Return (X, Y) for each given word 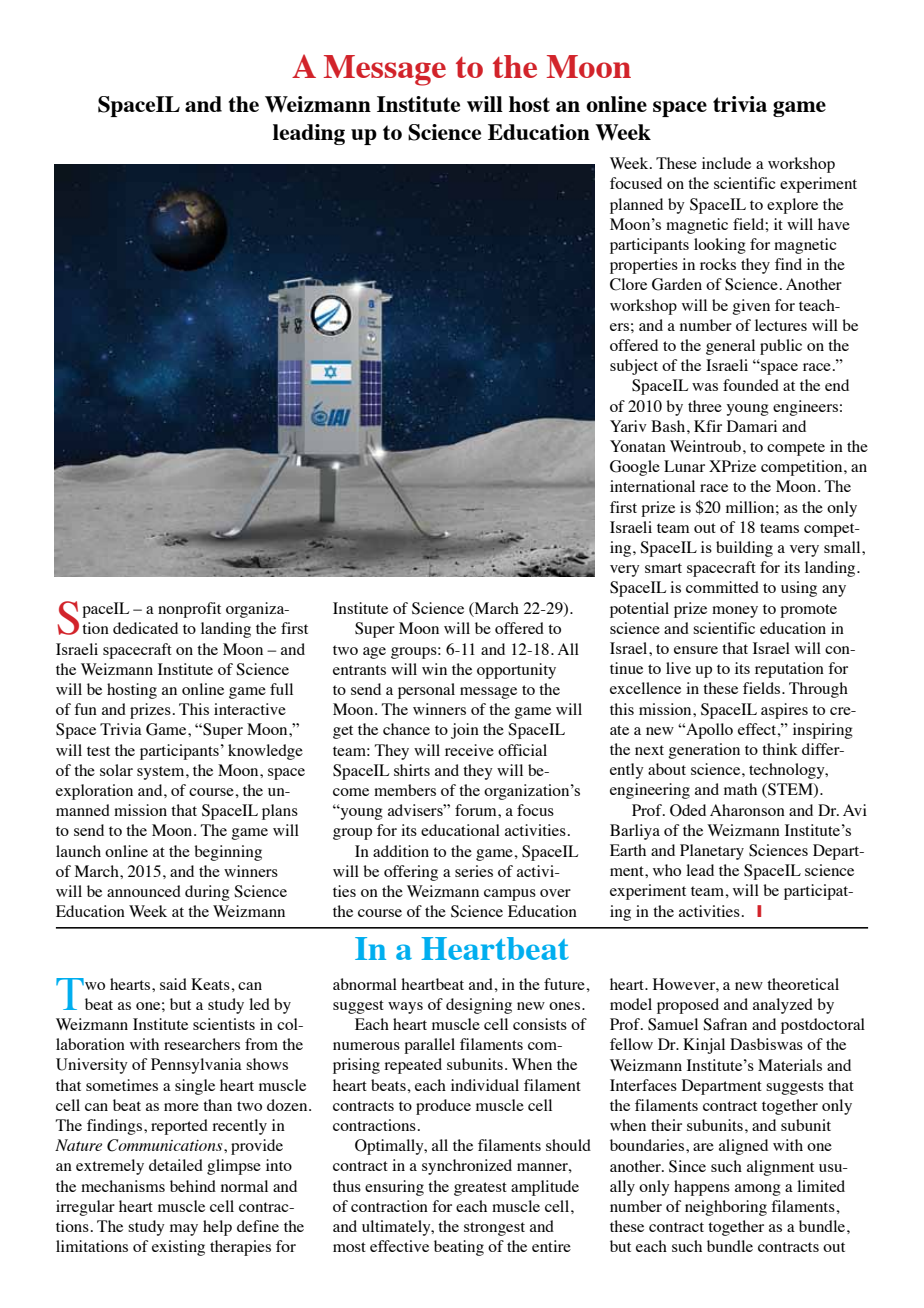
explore (792, 206)
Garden (677, 284)
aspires (784, 711)
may (184, 1230)
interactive (250, 709)
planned (636, 206)
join (465, 731)
